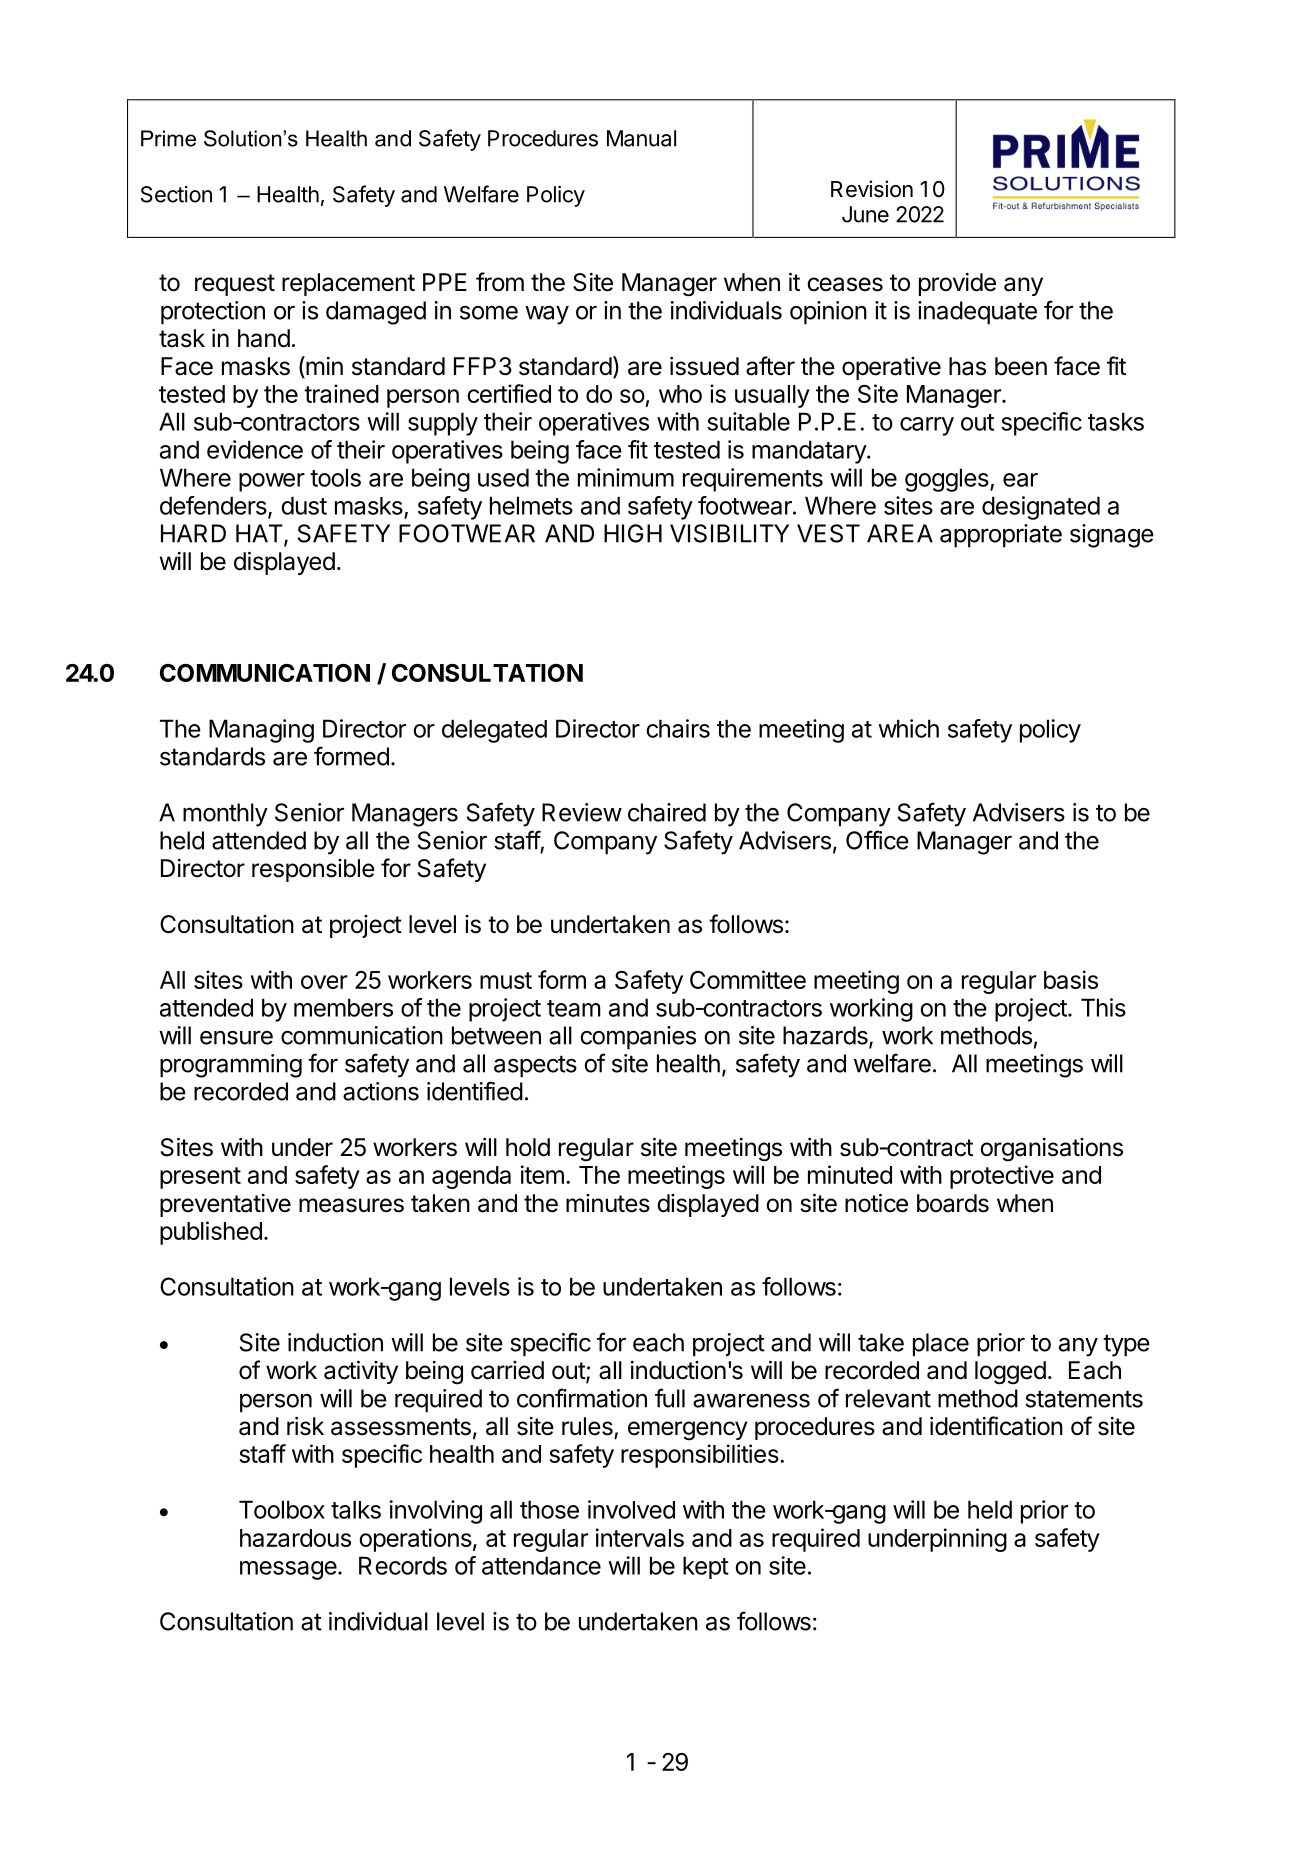 The width and height of the screenshot is (1313, 1856). What do you see at coordinates (295, 1538) in the screenshot?
I see `hazardous` at bounding box center [295, 1538].
